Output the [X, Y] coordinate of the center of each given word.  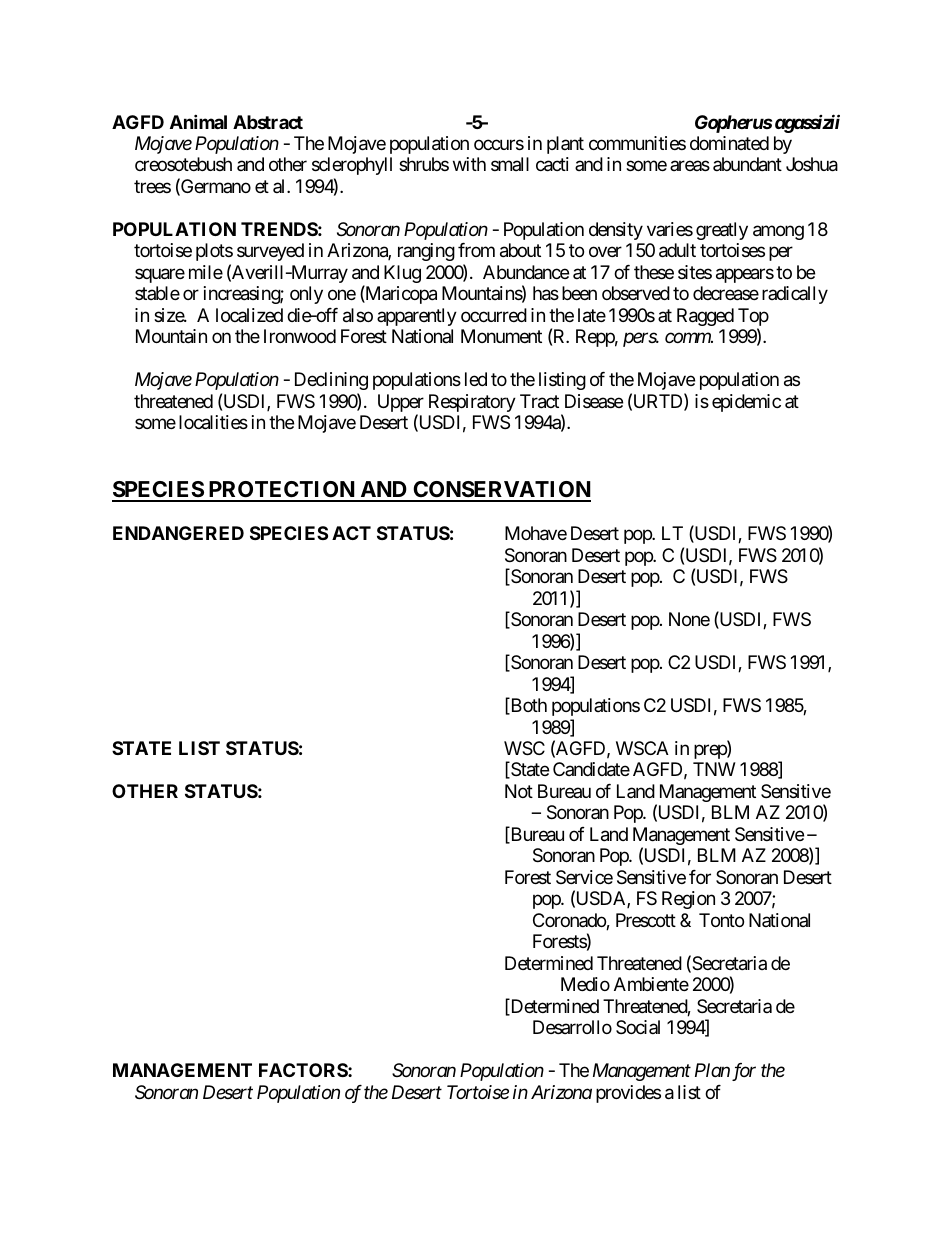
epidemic [746, 403]
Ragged [705, 317]
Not [519, 791]
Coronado [570, 921]
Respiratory [472, 403]
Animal [198, 121]
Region [688, 900]
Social [638, 1027]
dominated [729, 143]
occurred [494, 315]
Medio [585, 984]
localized [249, 315]
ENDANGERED [178, 533]
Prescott [646, 920]
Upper [401, 404]
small [510, 164]
